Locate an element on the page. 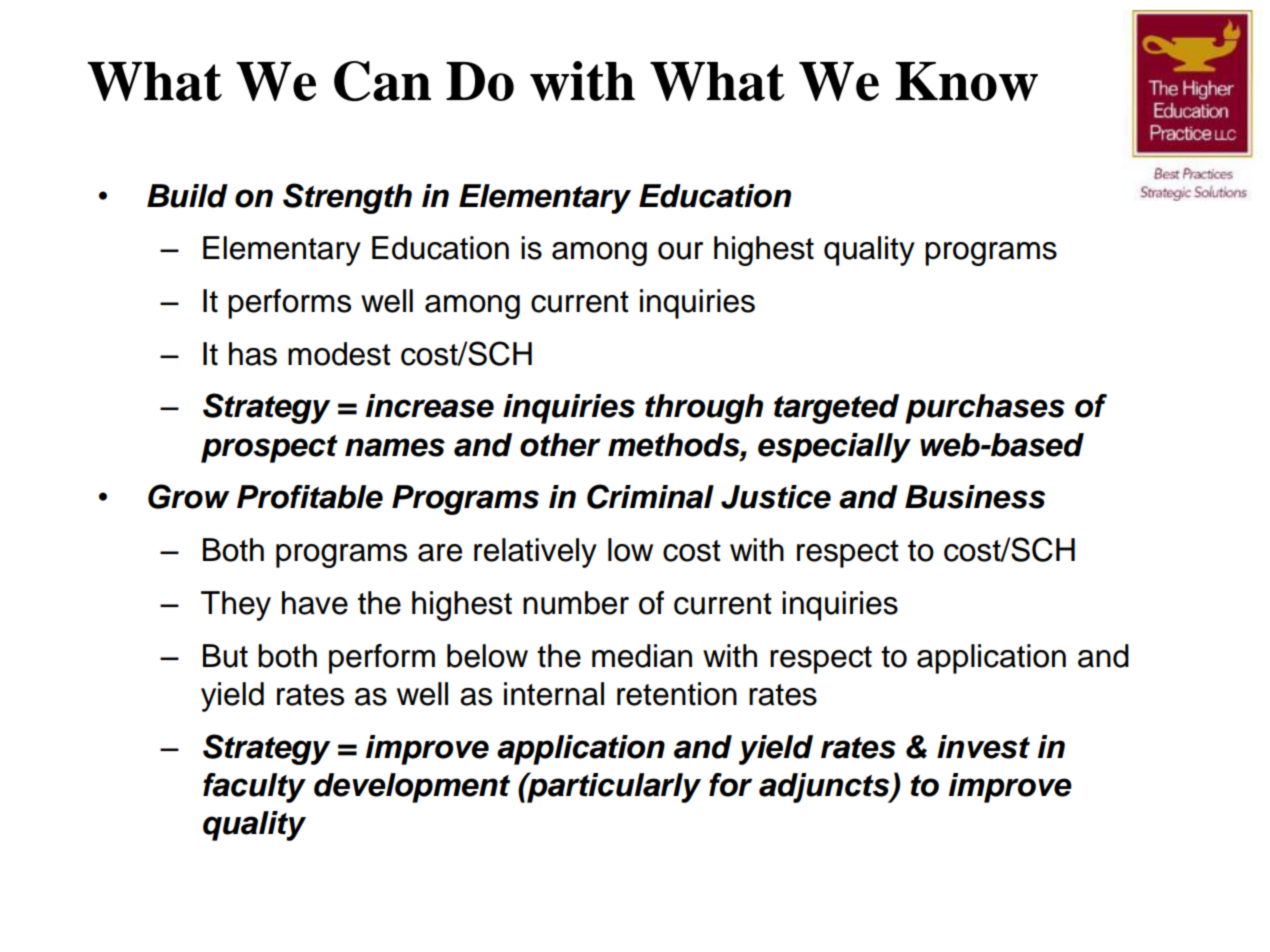 This page has height=952, width=1270. invest is located at coordinates (983, 747).
